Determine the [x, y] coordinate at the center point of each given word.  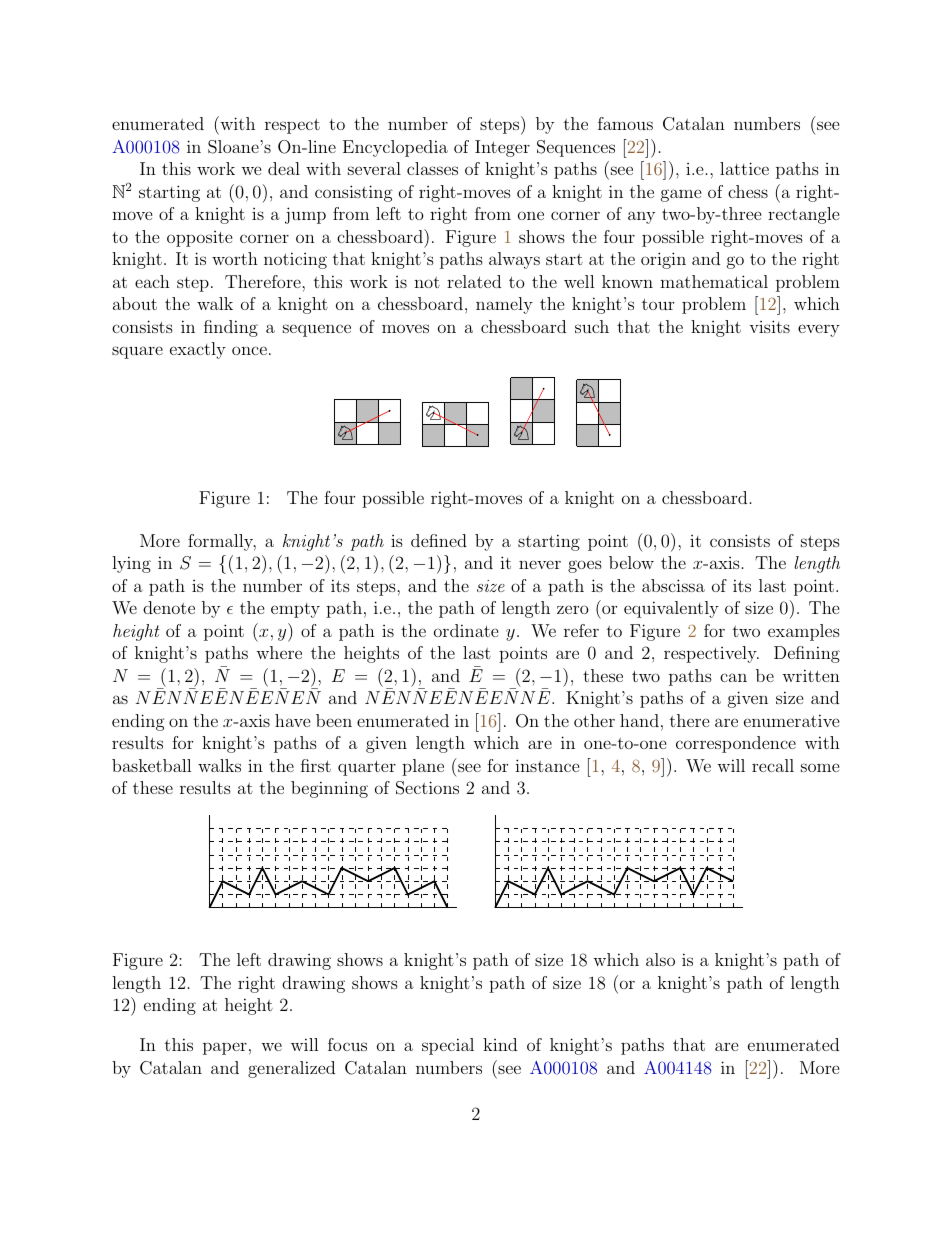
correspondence [736, 744]
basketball [152, 765]
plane [423, 767]
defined [439, 540]
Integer [502, 148]
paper [225, 1048]
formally [222, 542]
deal [284, 168]
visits [769, 326]
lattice [744, 168]
